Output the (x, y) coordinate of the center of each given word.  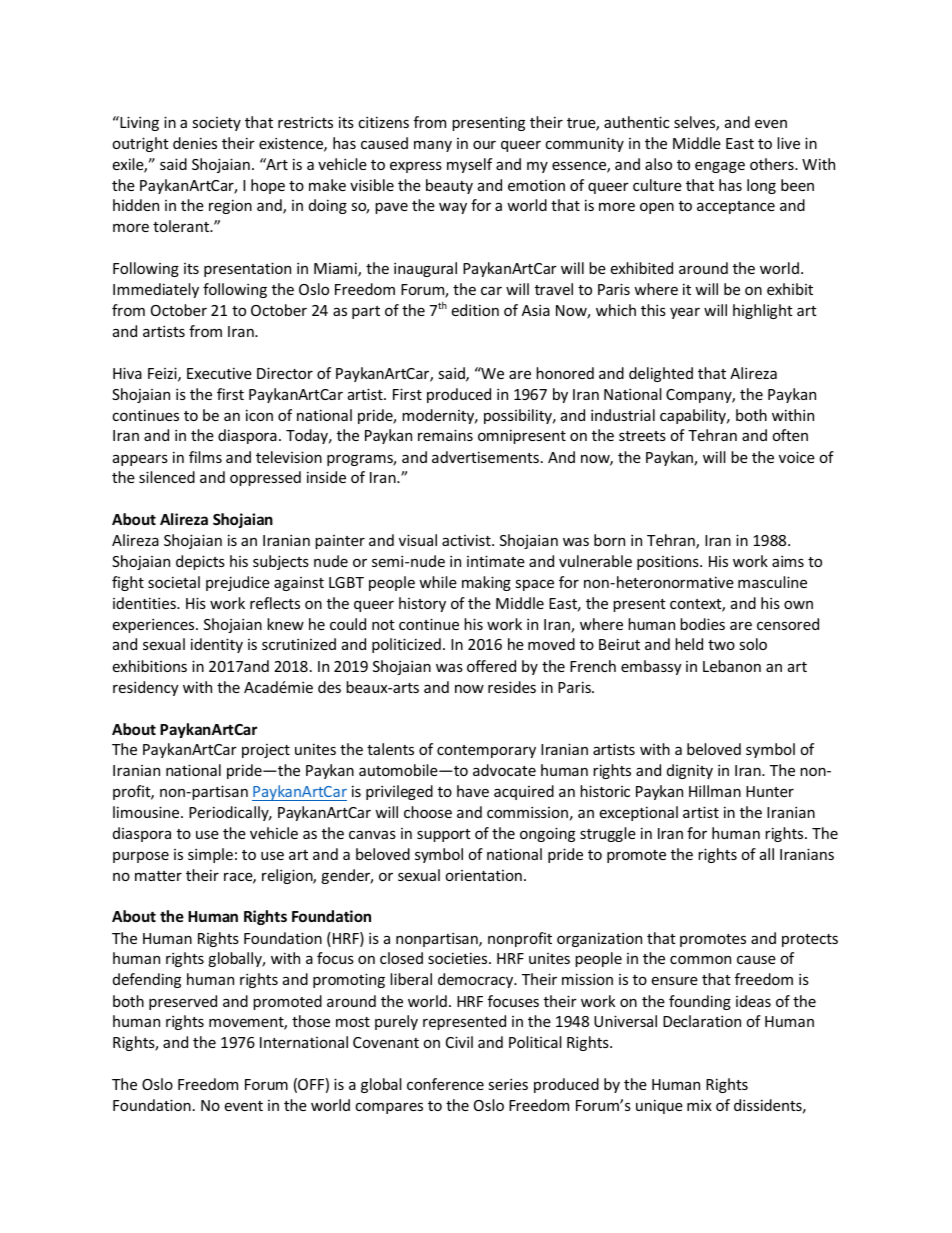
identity (217, 645)
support (444, 835)
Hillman (715, 791)
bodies (702, 624)
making (486, 583)
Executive (219, 373)
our (484, 144)
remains (445, 435)
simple (210, 855)
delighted (661, 374)
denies (195, 143)
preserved (183, 1002)
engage (720, 167)
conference (445, 1084)
